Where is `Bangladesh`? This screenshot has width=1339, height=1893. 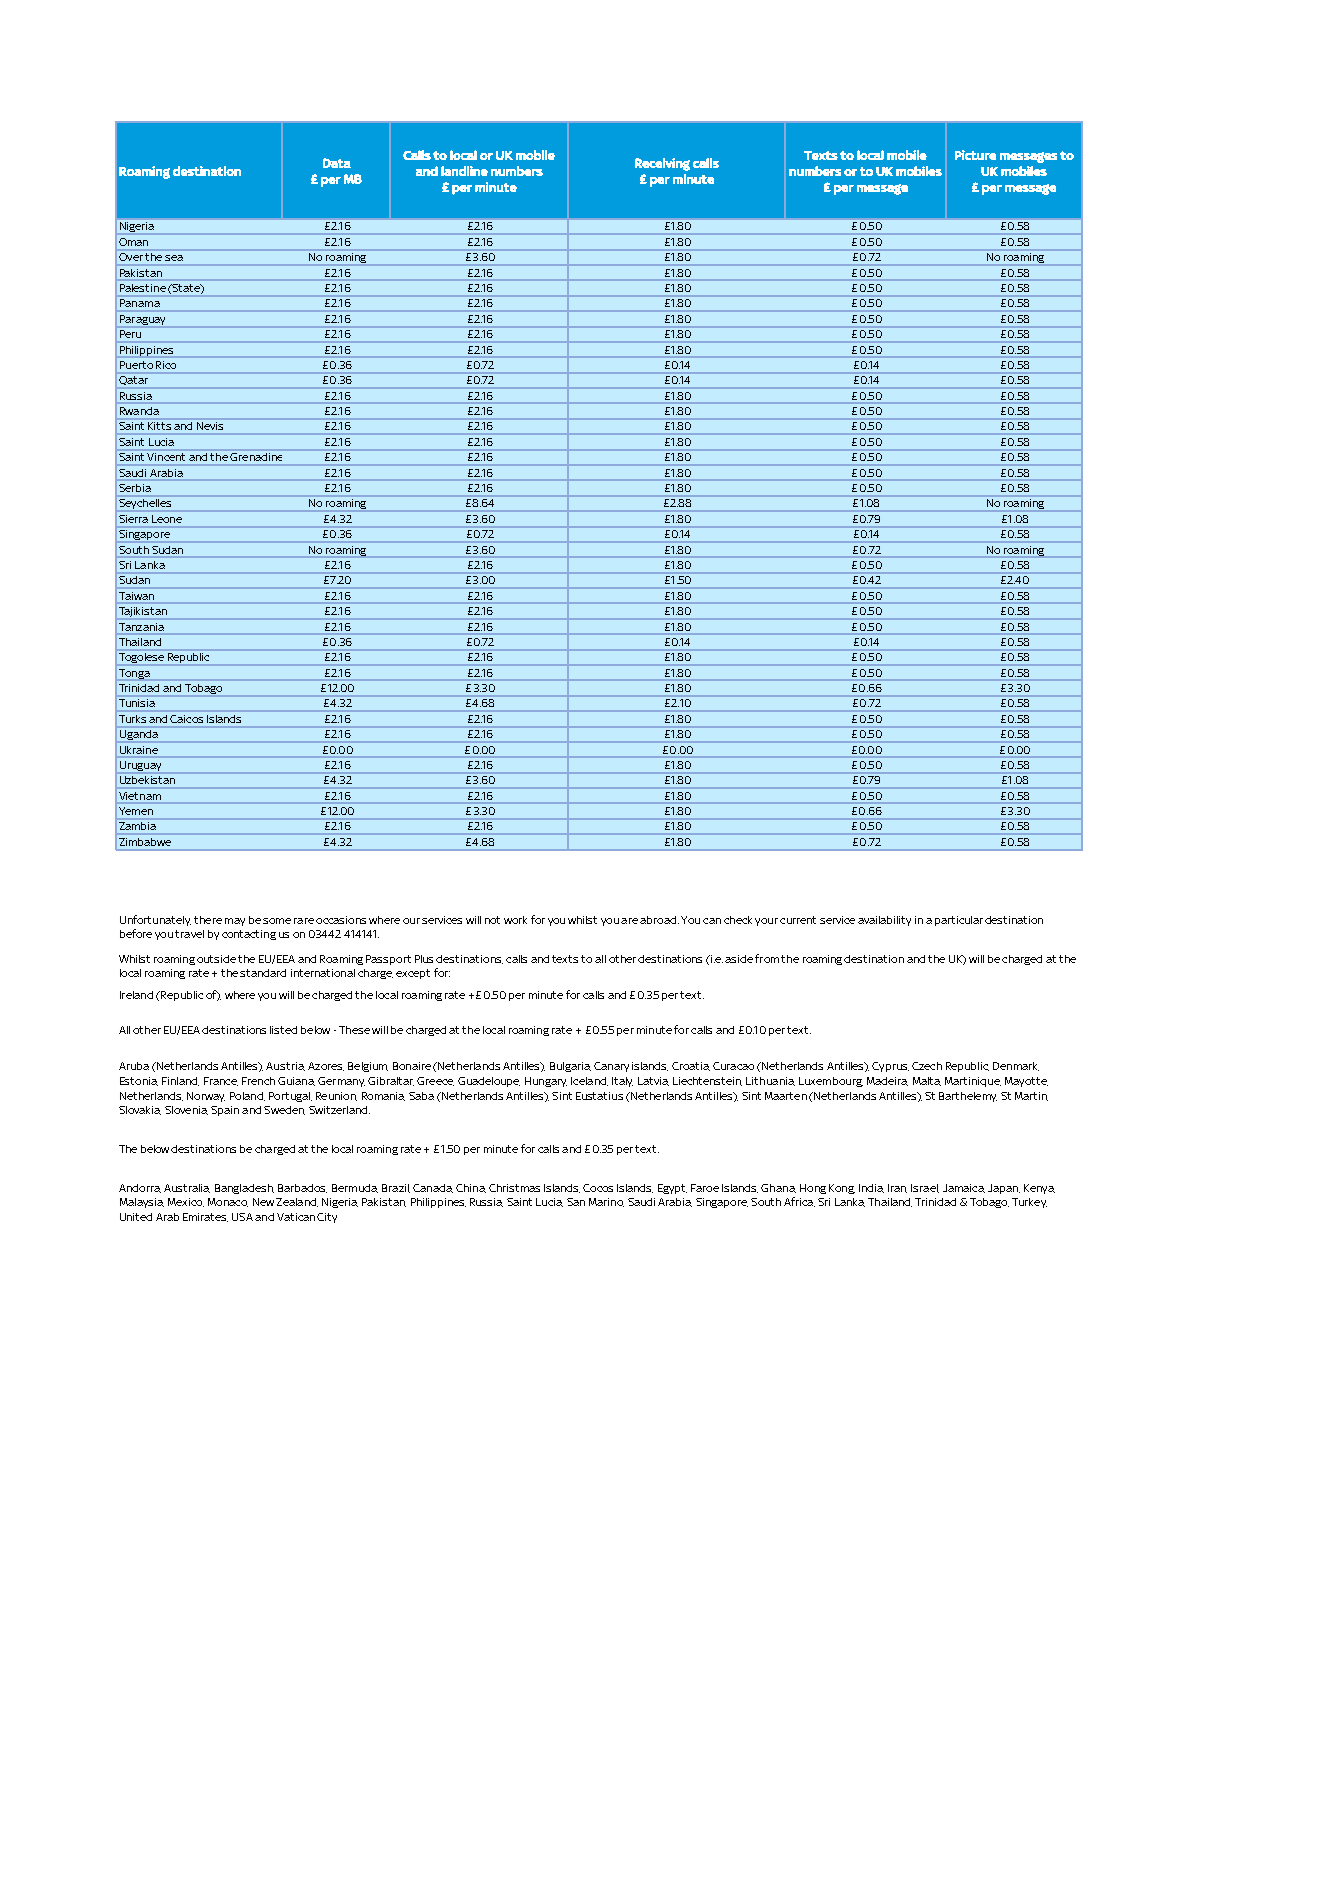 Bangladesh is located at coordinates (244, 1189).
